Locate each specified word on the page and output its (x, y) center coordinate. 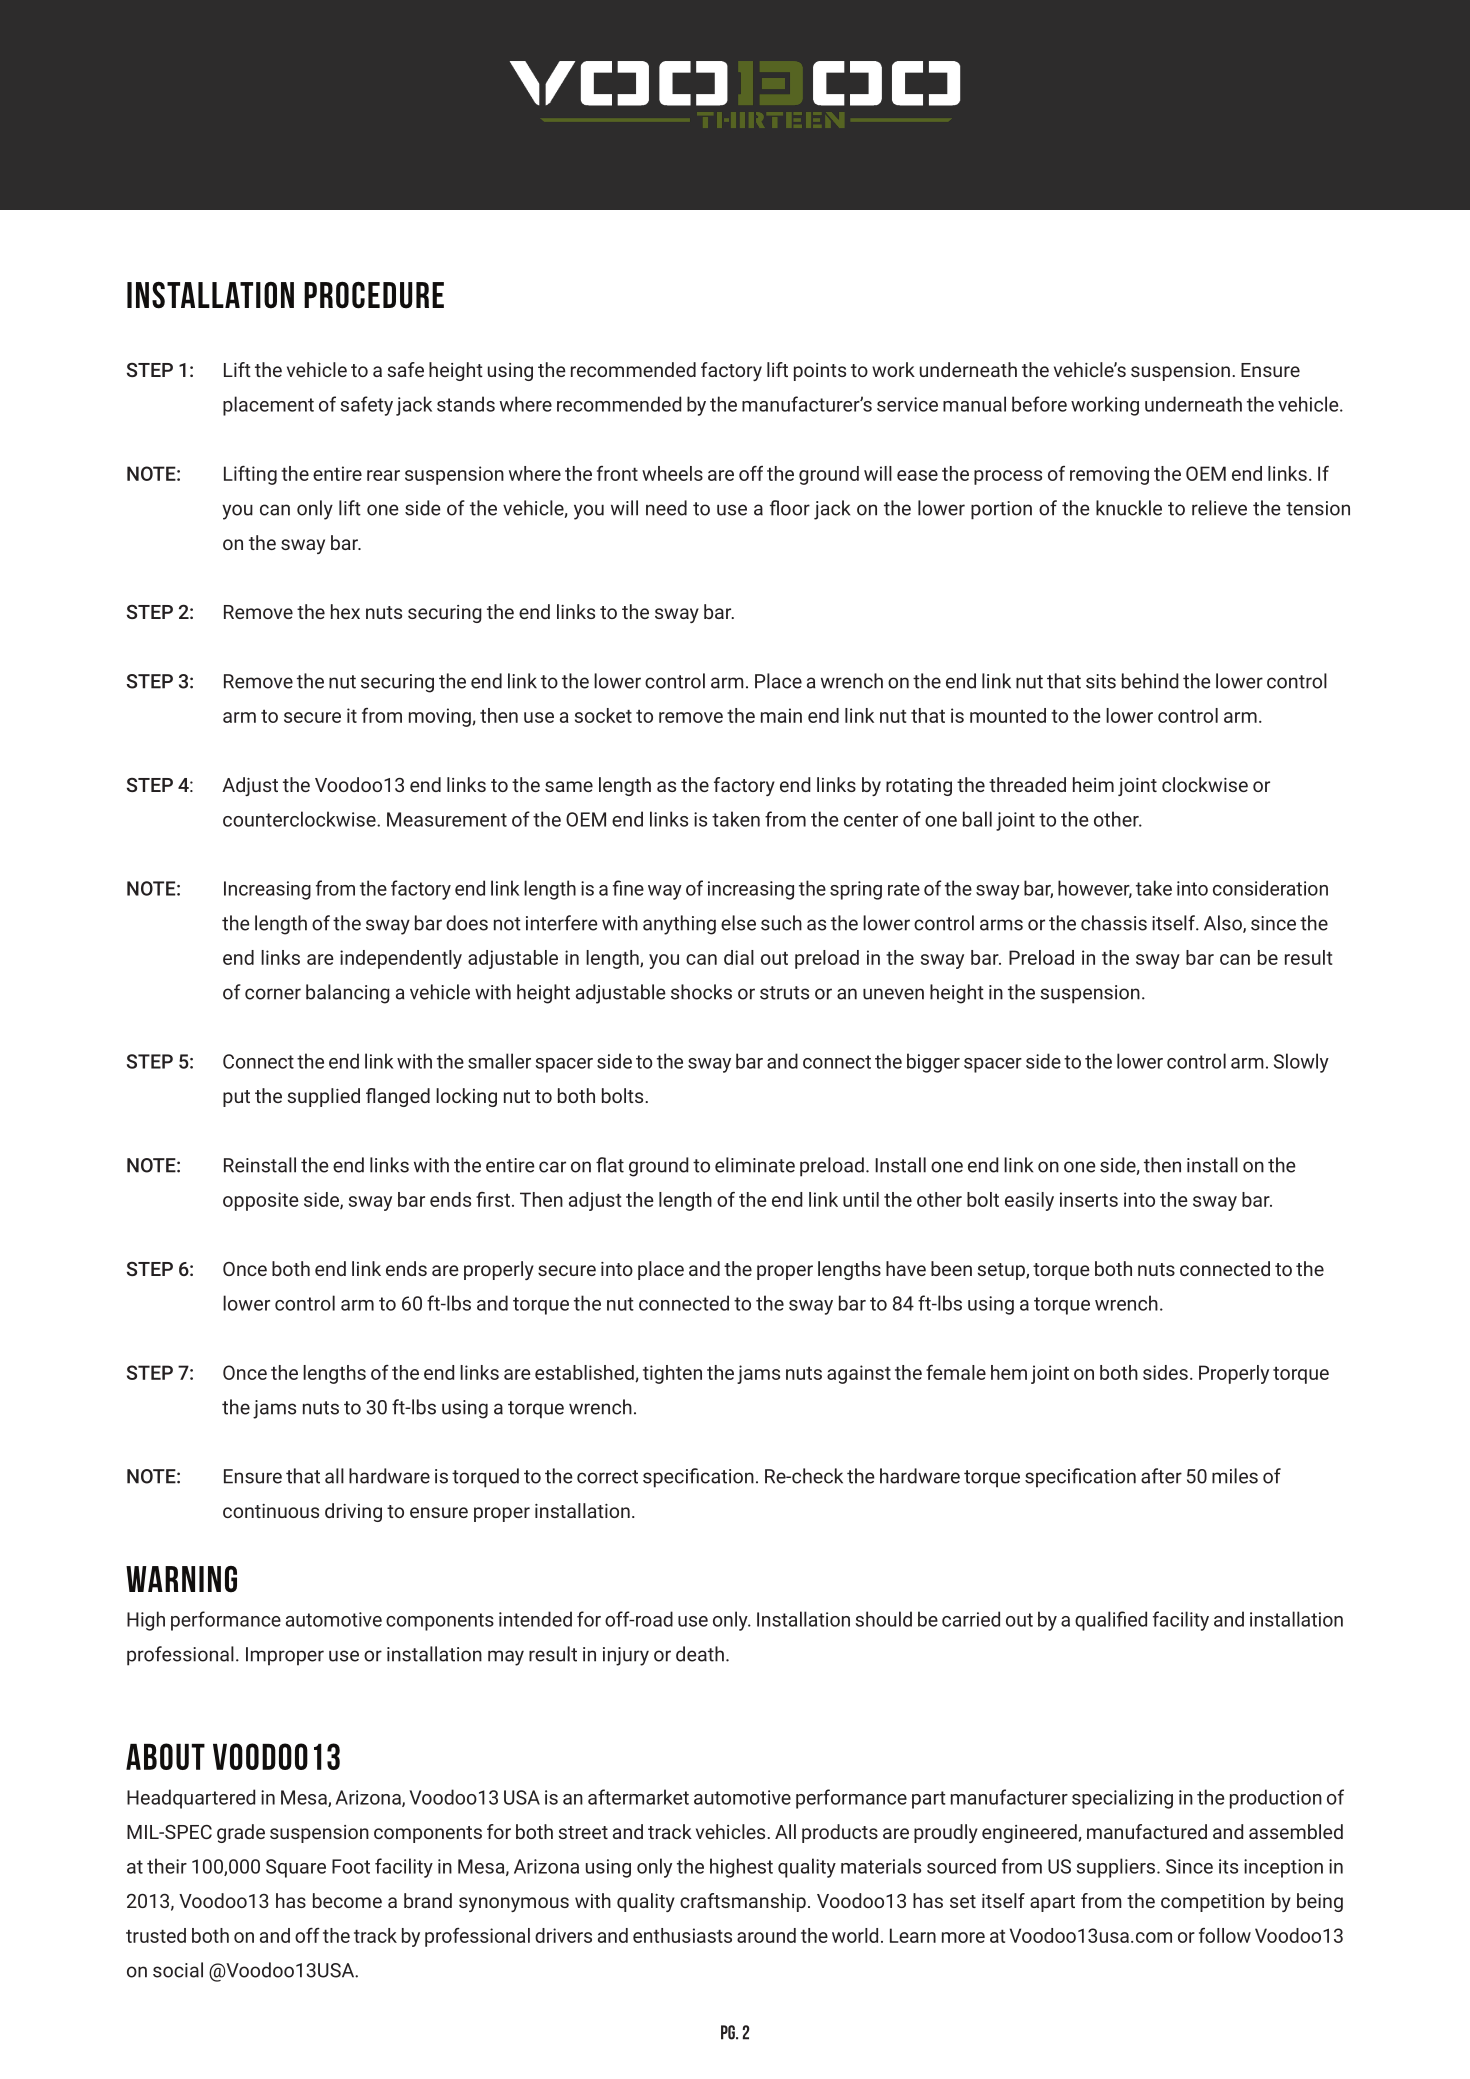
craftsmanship (743, 1902)
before (1039, 404)
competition (1212, 1903)
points (820, 372)
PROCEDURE (374, 295)
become (347, 1900)
